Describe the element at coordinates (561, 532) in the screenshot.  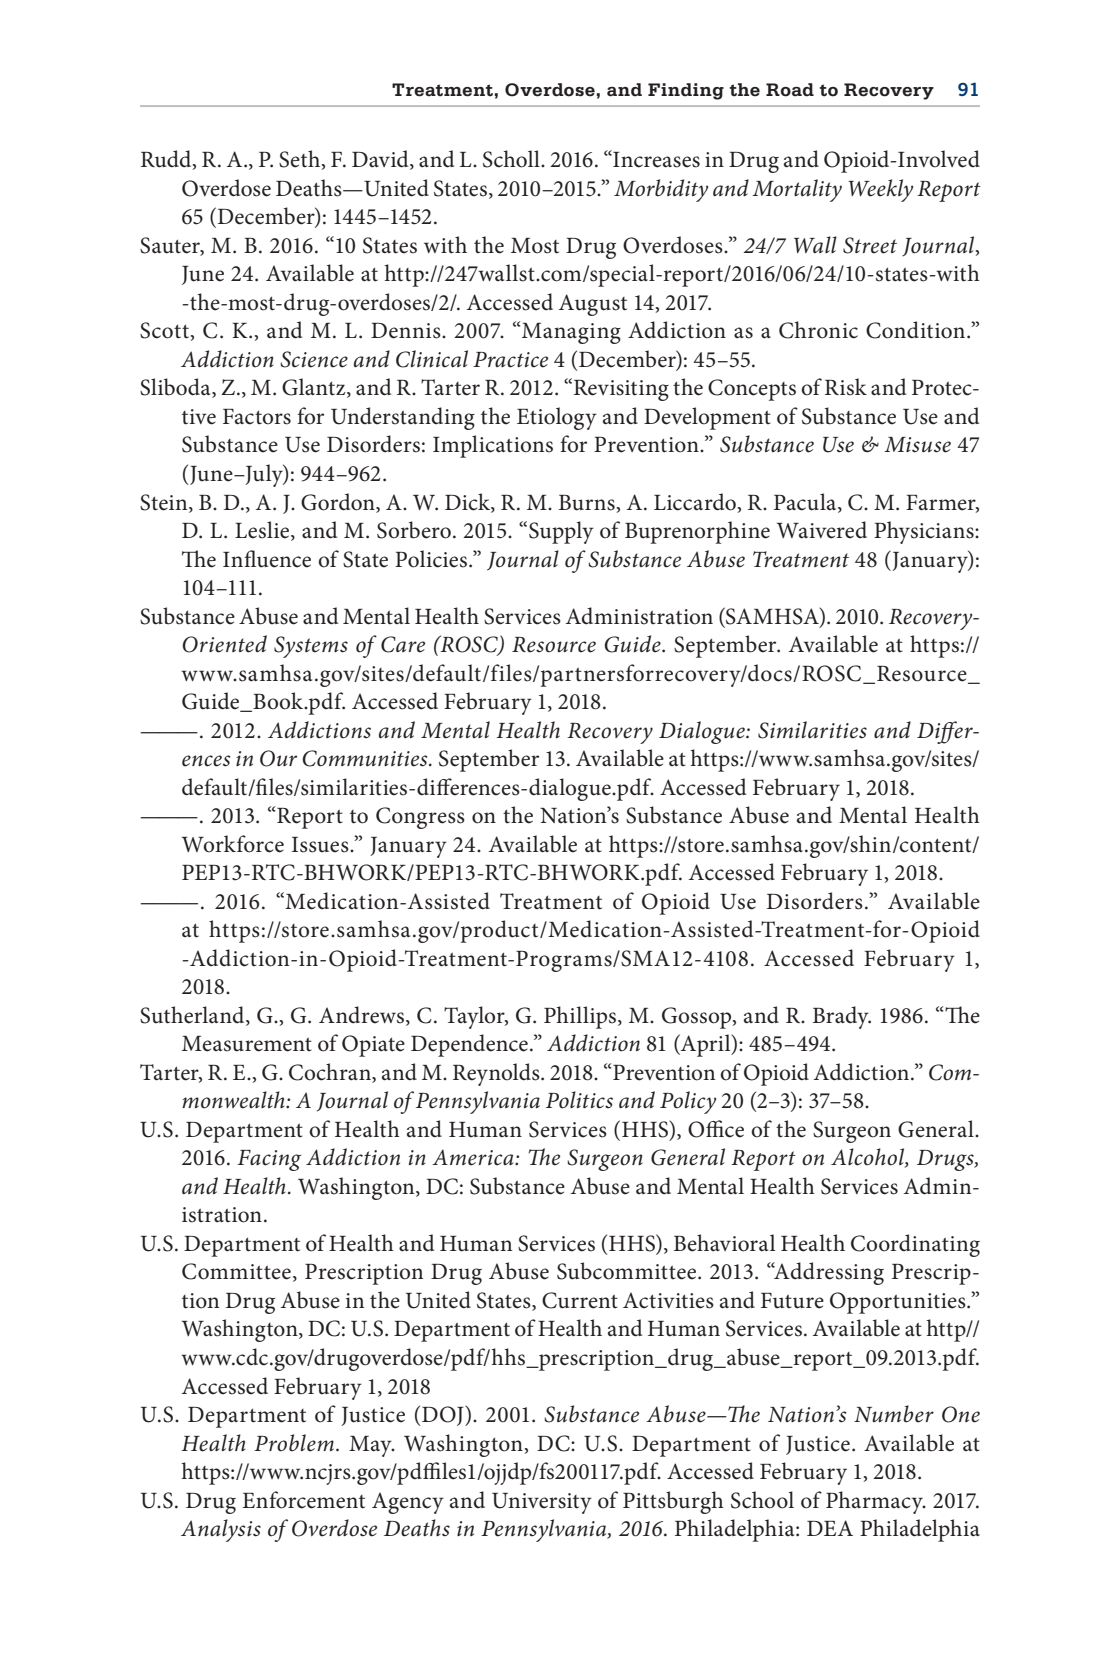
I see `Supply` at that location.
